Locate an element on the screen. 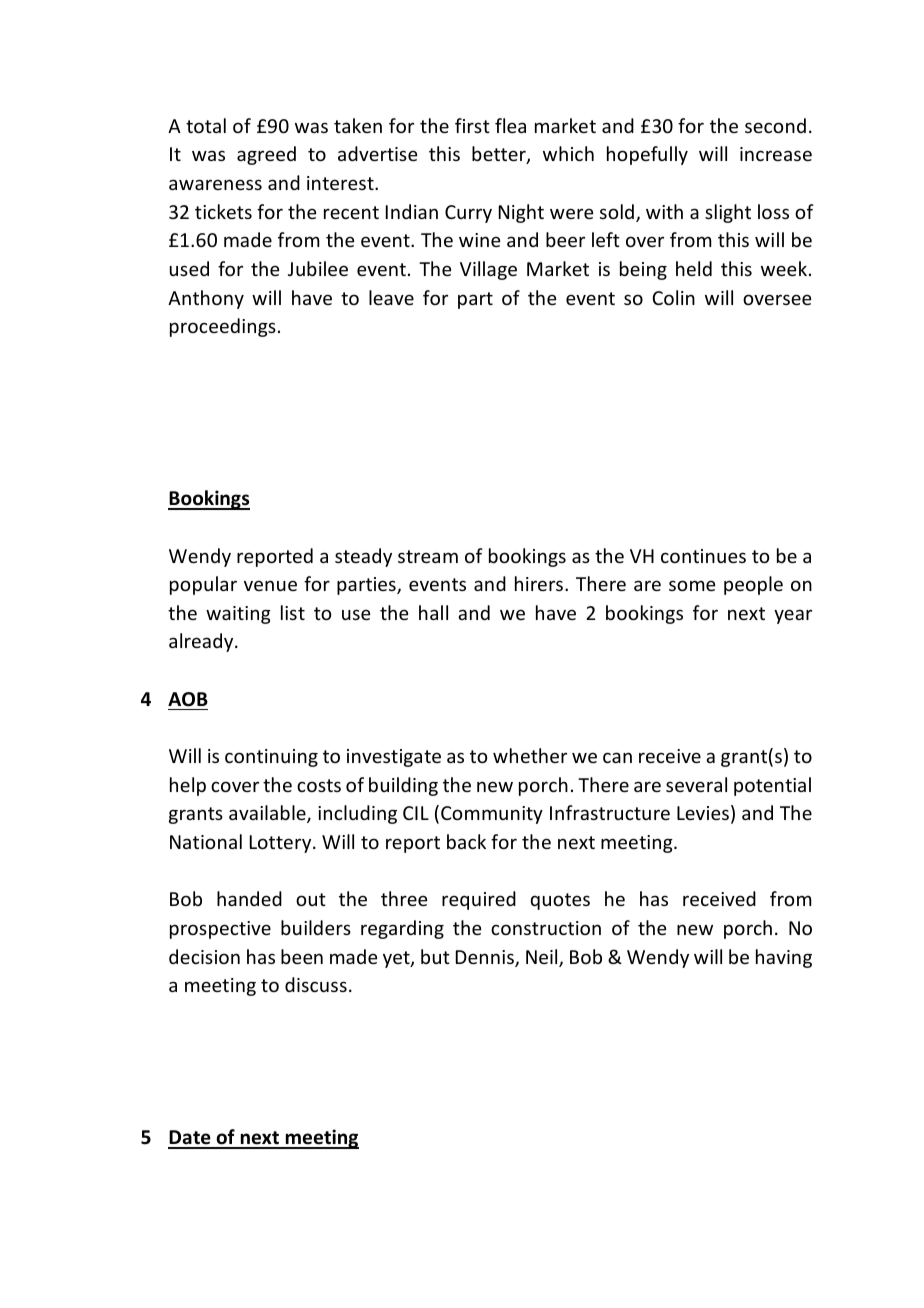 The image size is (924, 1308). agreed is located at coordinates (266, 155).
